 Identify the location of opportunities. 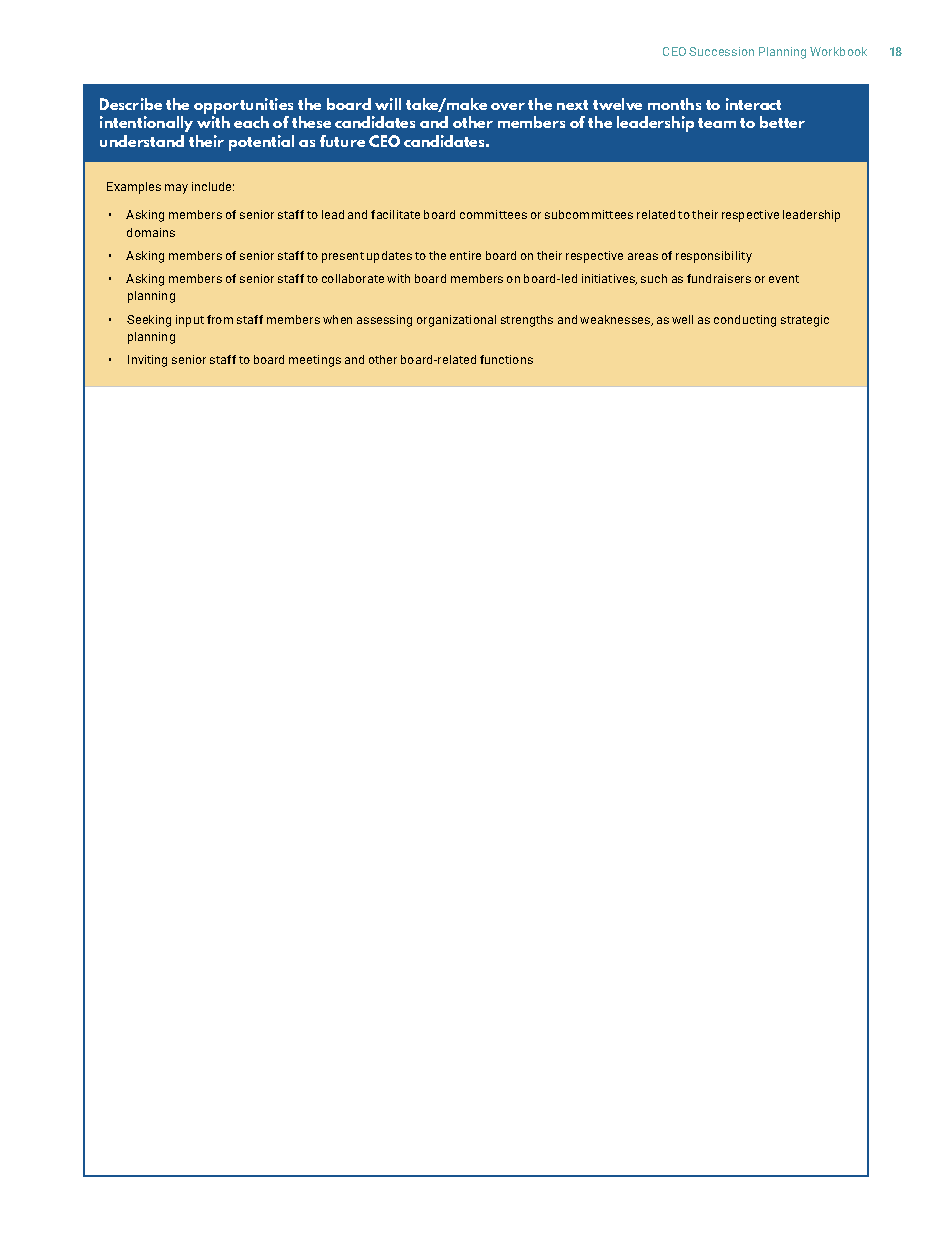
(243, 106).
